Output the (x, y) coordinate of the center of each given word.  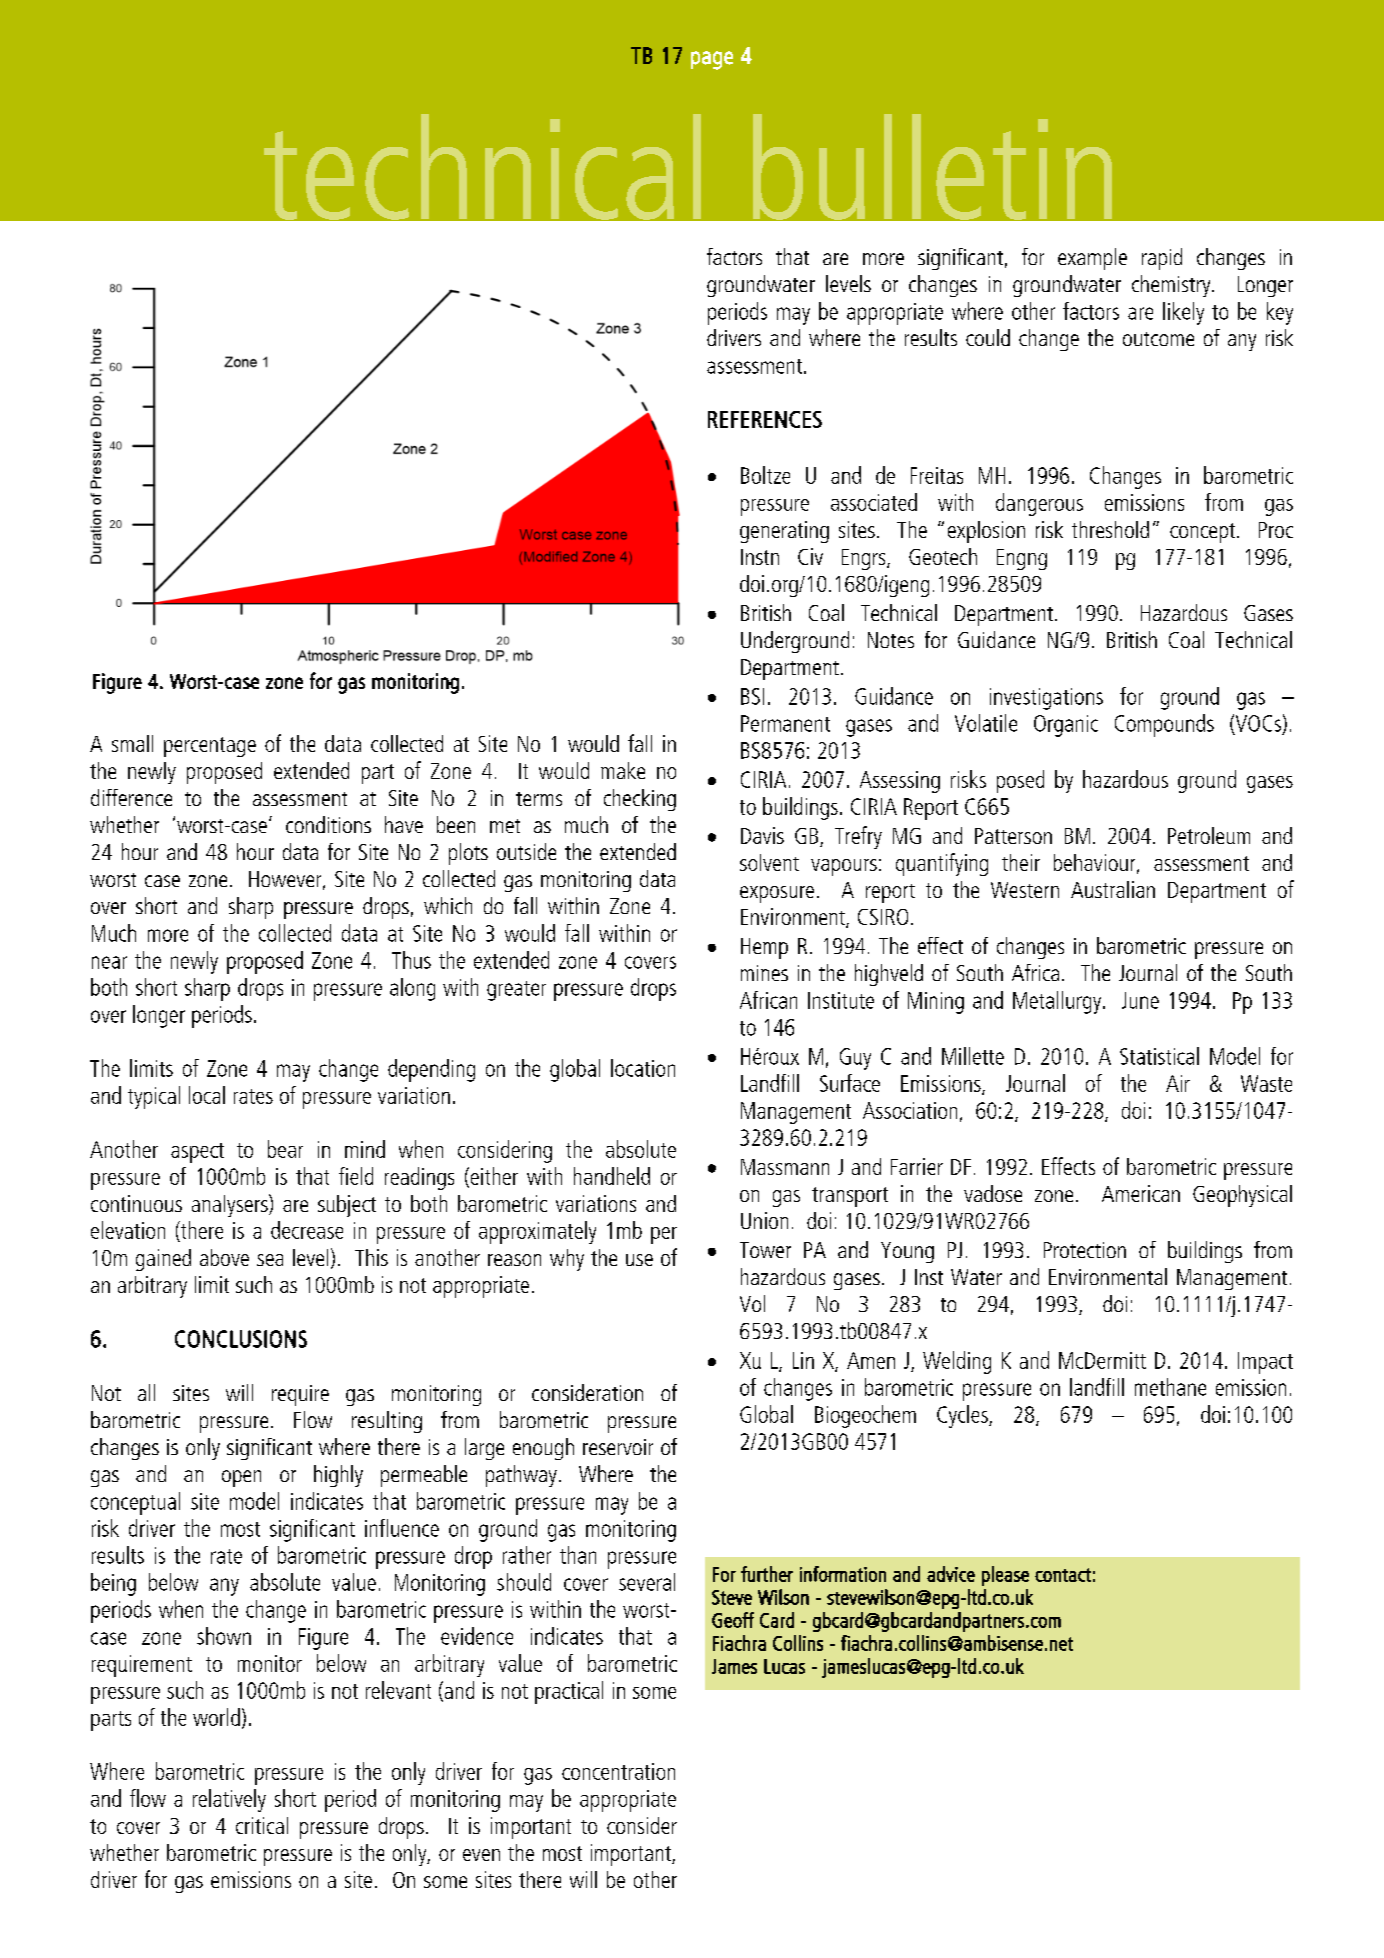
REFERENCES (765, 419)
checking (640, 800)
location (643, 1068)
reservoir (618, 1447)
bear (285, 1149)
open (241, 1478)
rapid (1162, 259)
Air (1178, 1083)
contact (1063, 1575)
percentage (210, 747)
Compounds (1164, 725)
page (712, 60)
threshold (1110, 529)
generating (784, 532)
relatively (229, 1800)
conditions (328, 824)
